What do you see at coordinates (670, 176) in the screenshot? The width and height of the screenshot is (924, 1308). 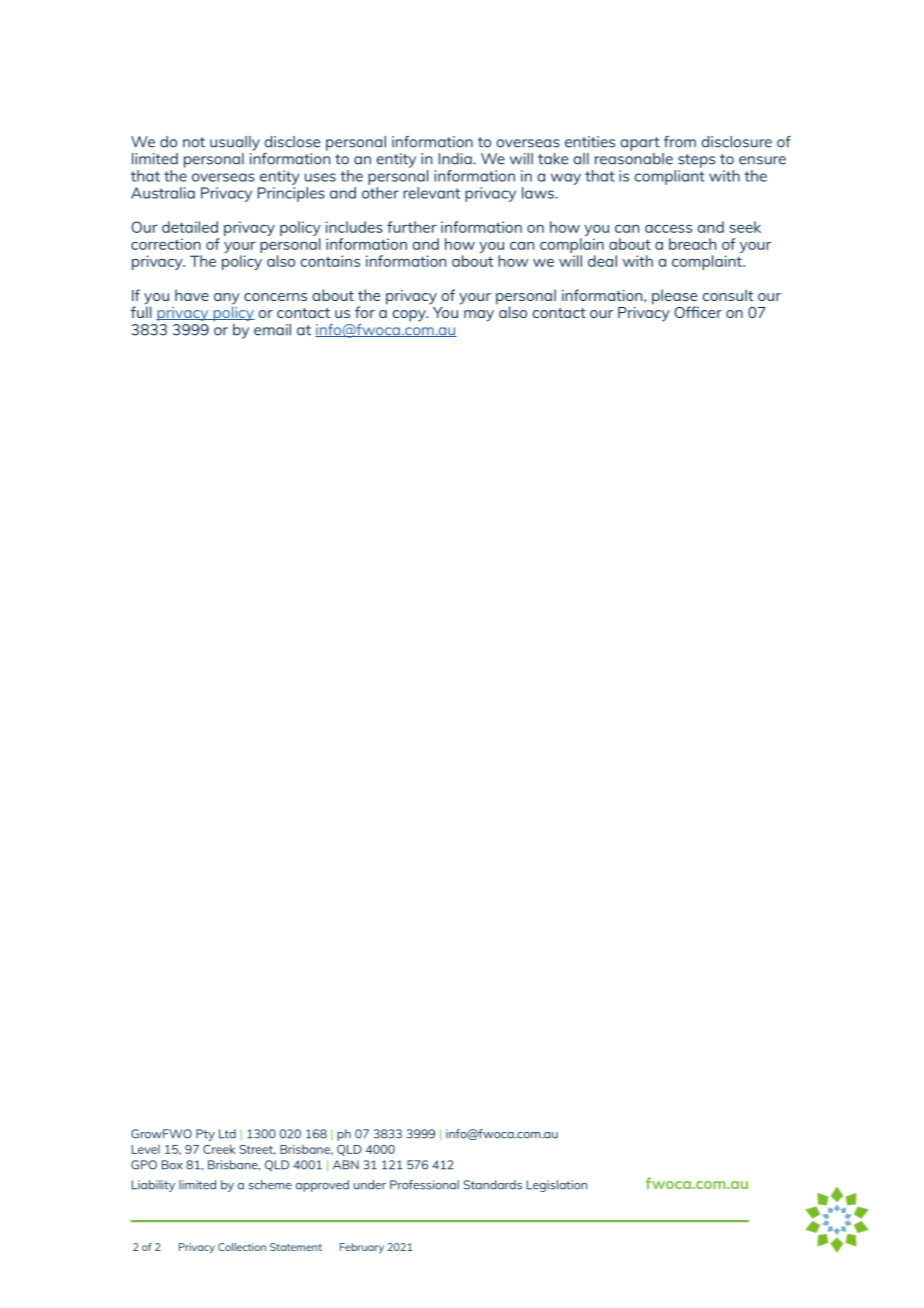 I see `compliant` at bounding box center [670, 176].
